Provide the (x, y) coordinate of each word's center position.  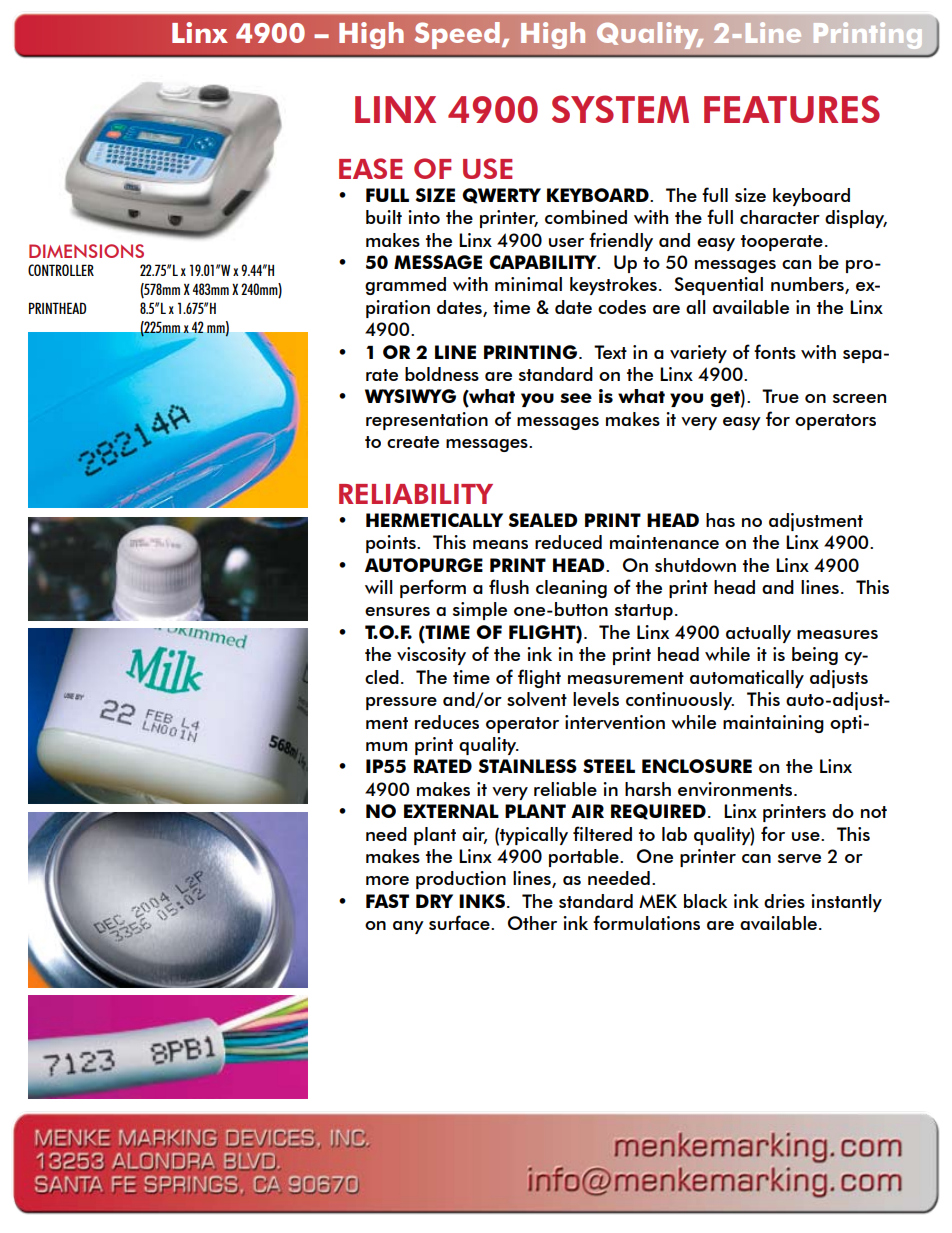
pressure (401, 703)
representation (427, 421)
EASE (370, 168)
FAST (387, 901)
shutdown (695, 565)
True (780, 396)
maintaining (773, 724)
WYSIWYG (410, 396)
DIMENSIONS (86, 251)
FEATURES (792, 109)
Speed (457, 35)
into (424, 217)
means (500, 544)
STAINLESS (528, 766)
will (379, 587)
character (780, 217)
